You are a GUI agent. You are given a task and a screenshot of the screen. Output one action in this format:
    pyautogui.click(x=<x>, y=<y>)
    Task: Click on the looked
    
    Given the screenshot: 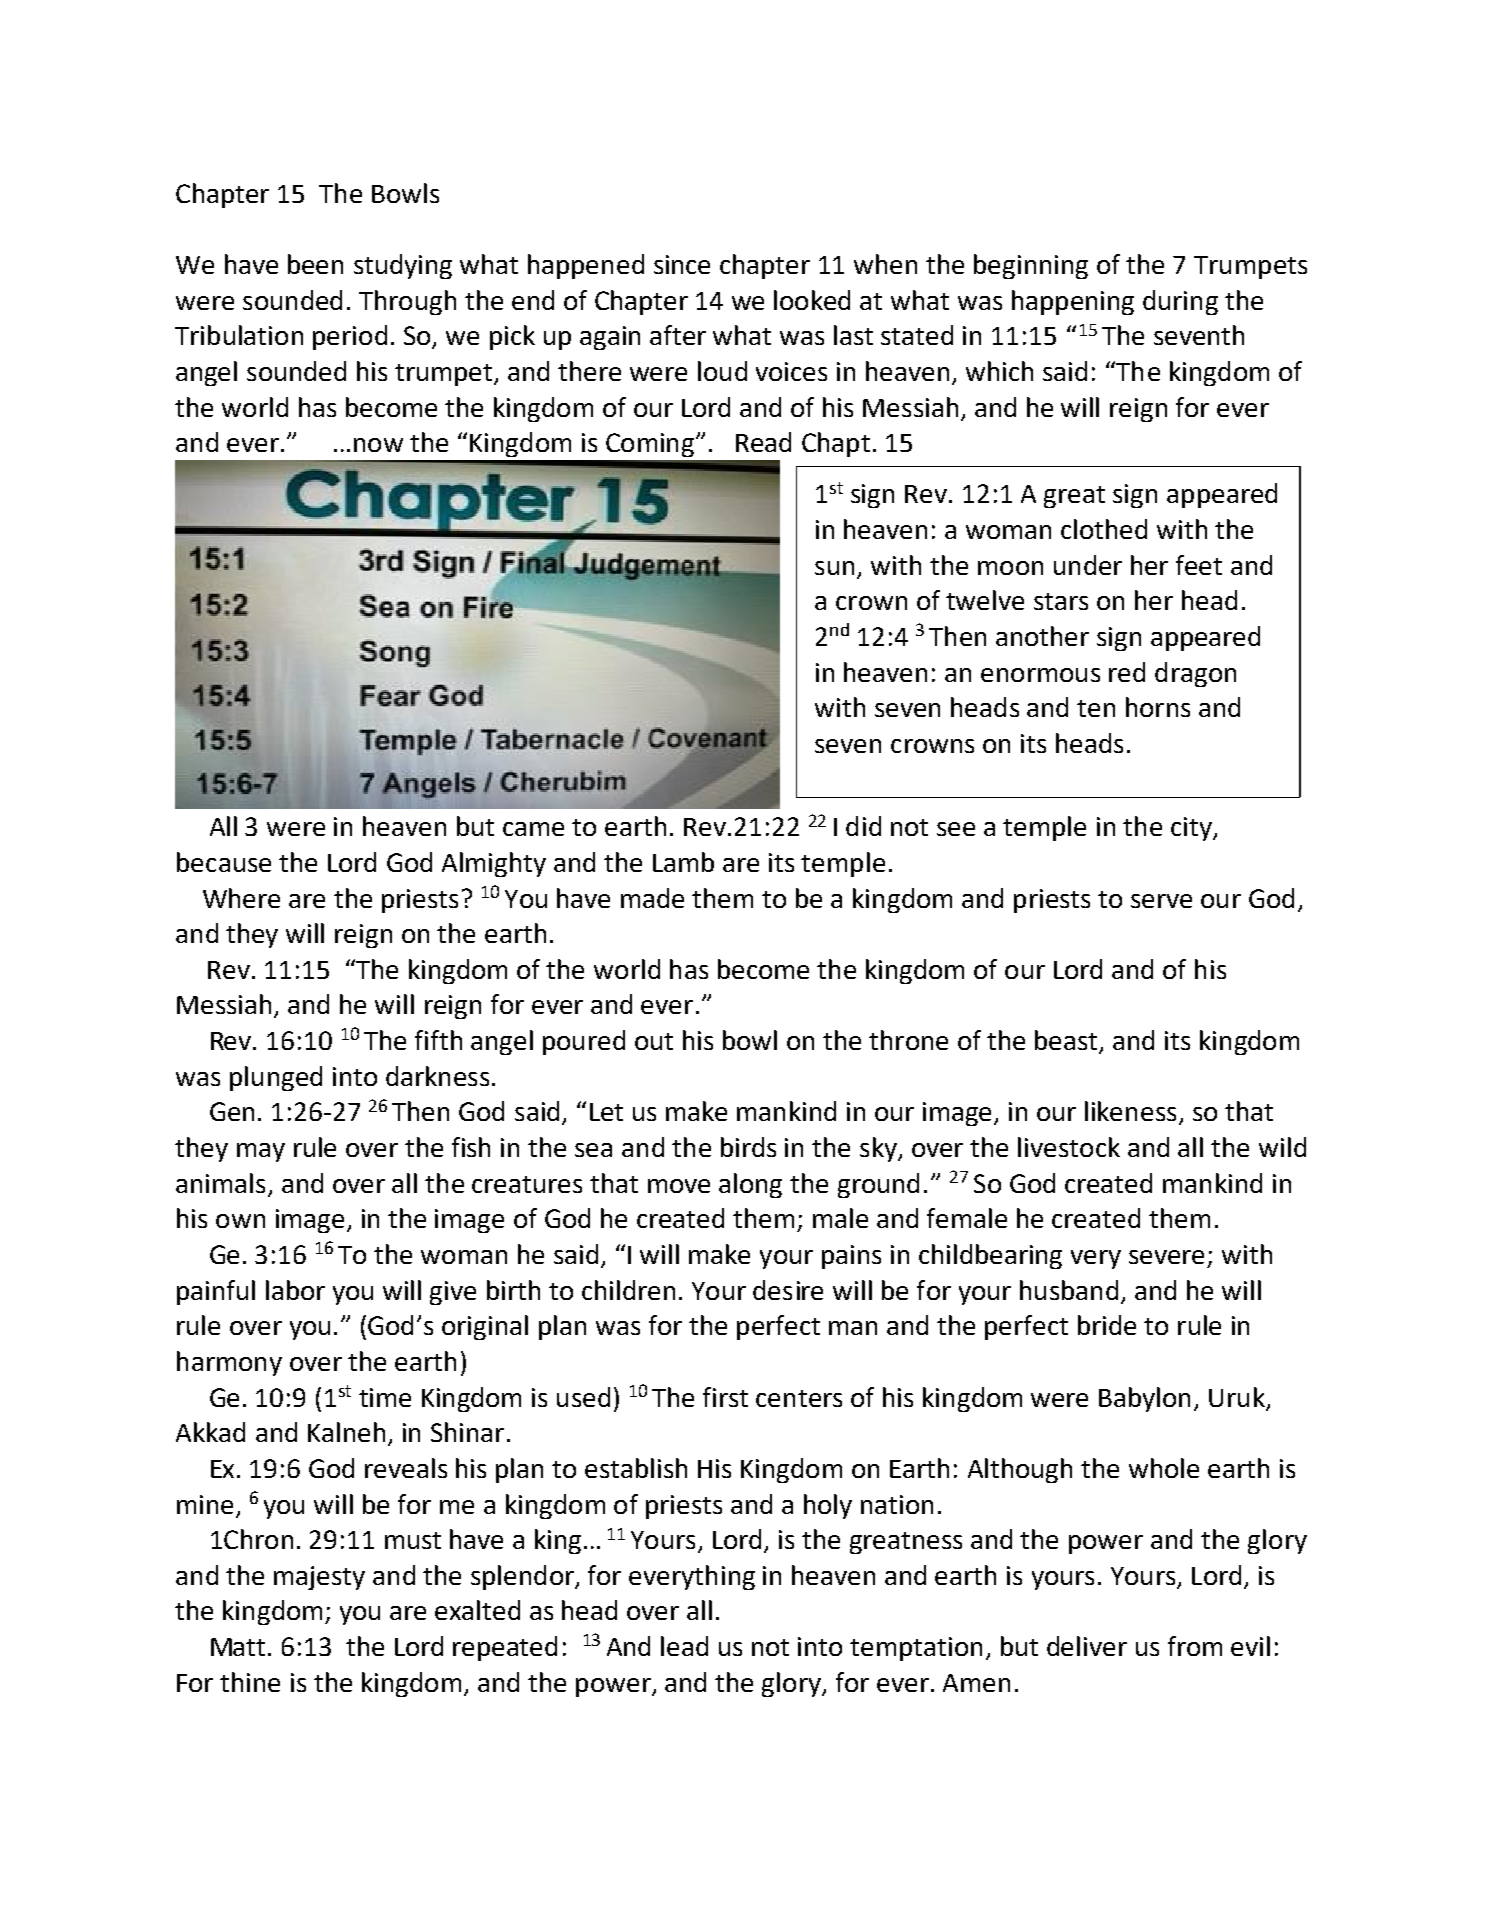 What is the action you would take?
    pyautogui.click(x=812, y=300)
